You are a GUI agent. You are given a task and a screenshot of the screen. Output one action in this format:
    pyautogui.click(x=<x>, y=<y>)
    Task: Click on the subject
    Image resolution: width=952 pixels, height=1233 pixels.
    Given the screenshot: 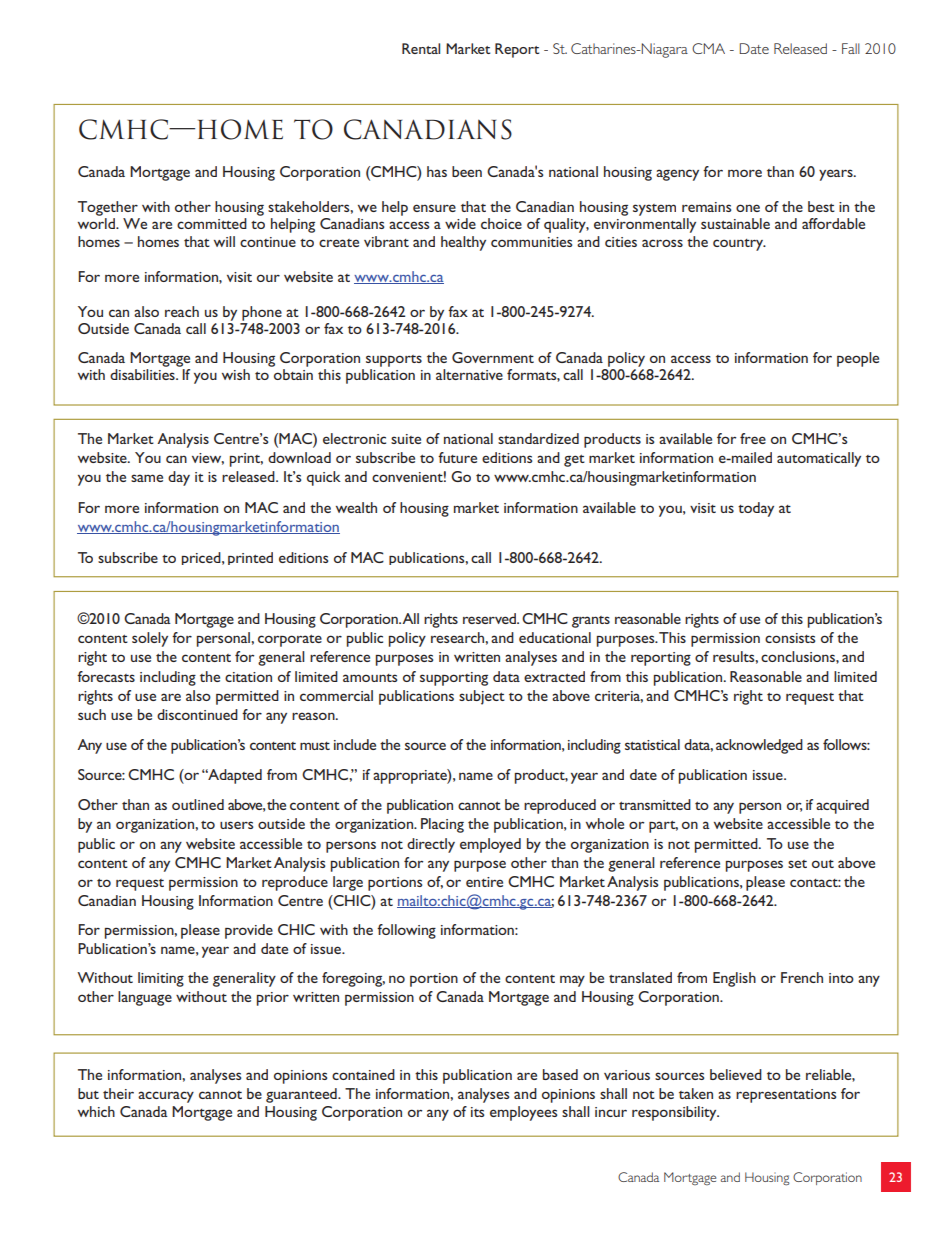 What is the action you would take?
    pyautogui.click(x=482, y=697)
